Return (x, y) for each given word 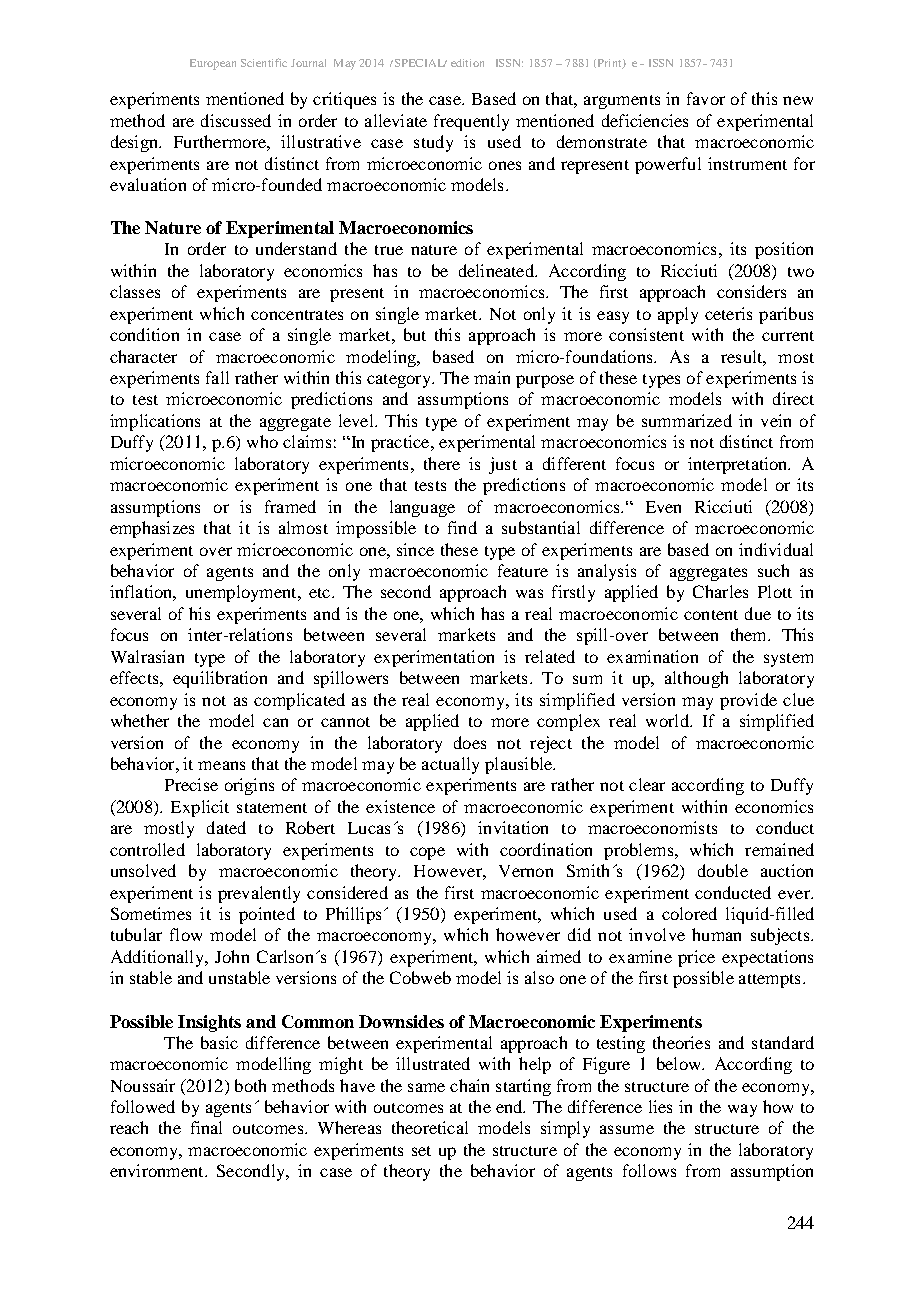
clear (647, 784)
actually (450, 765)
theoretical (430, 1127)
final (206, 1127)
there (442, 463)
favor (706, 98)
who (262, 441)
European (213, 64)
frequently (471, 122)
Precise (191, 784)
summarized (687, 420)
